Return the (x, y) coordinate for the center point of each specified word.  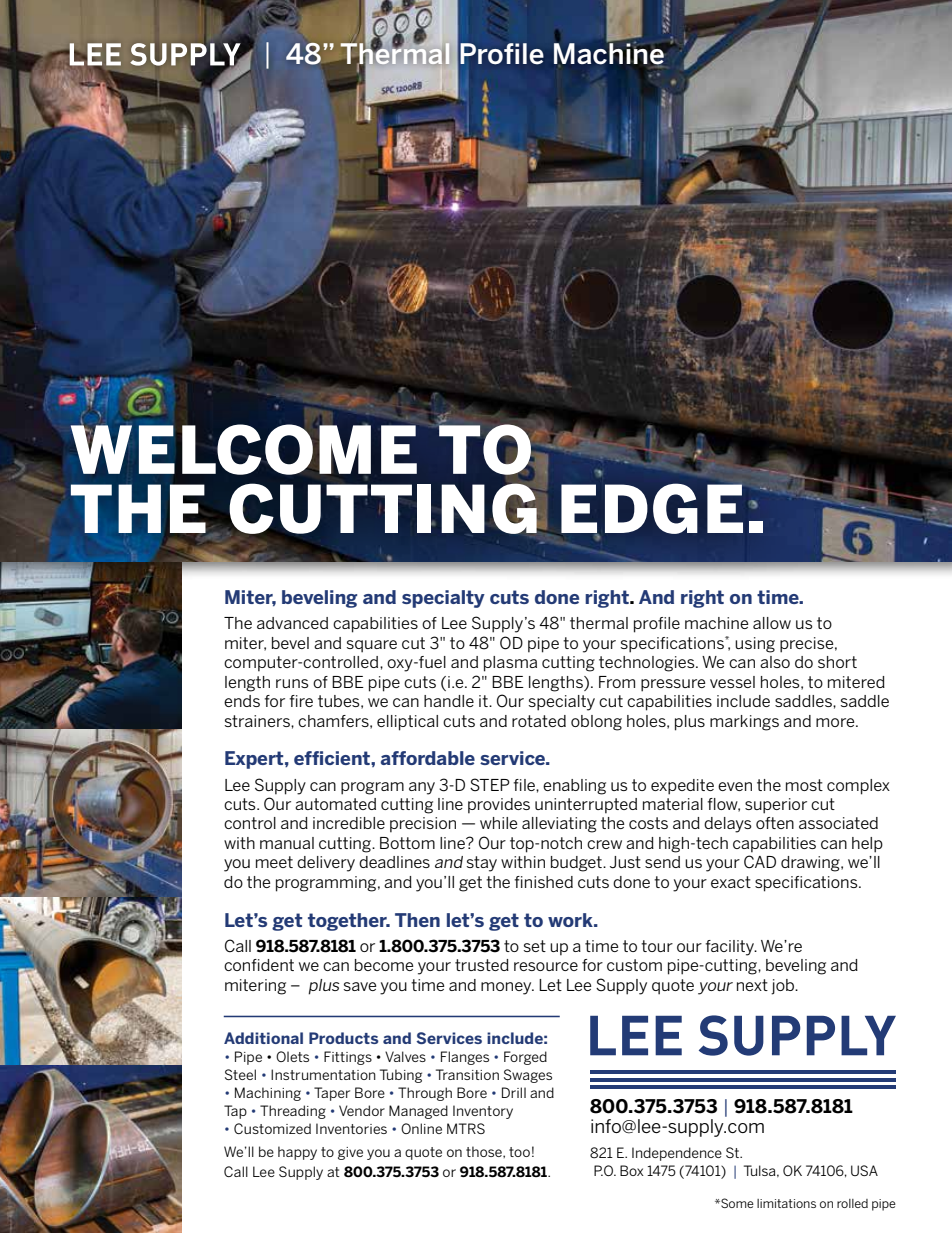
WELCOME (243, 448)
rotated (539, 721)
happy (297, 1153)
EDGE (652, 508)
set (535, 946)
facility (730, 948)
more (836, 722)
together (348, 922)
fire (301, 701)
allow (772, 623)
